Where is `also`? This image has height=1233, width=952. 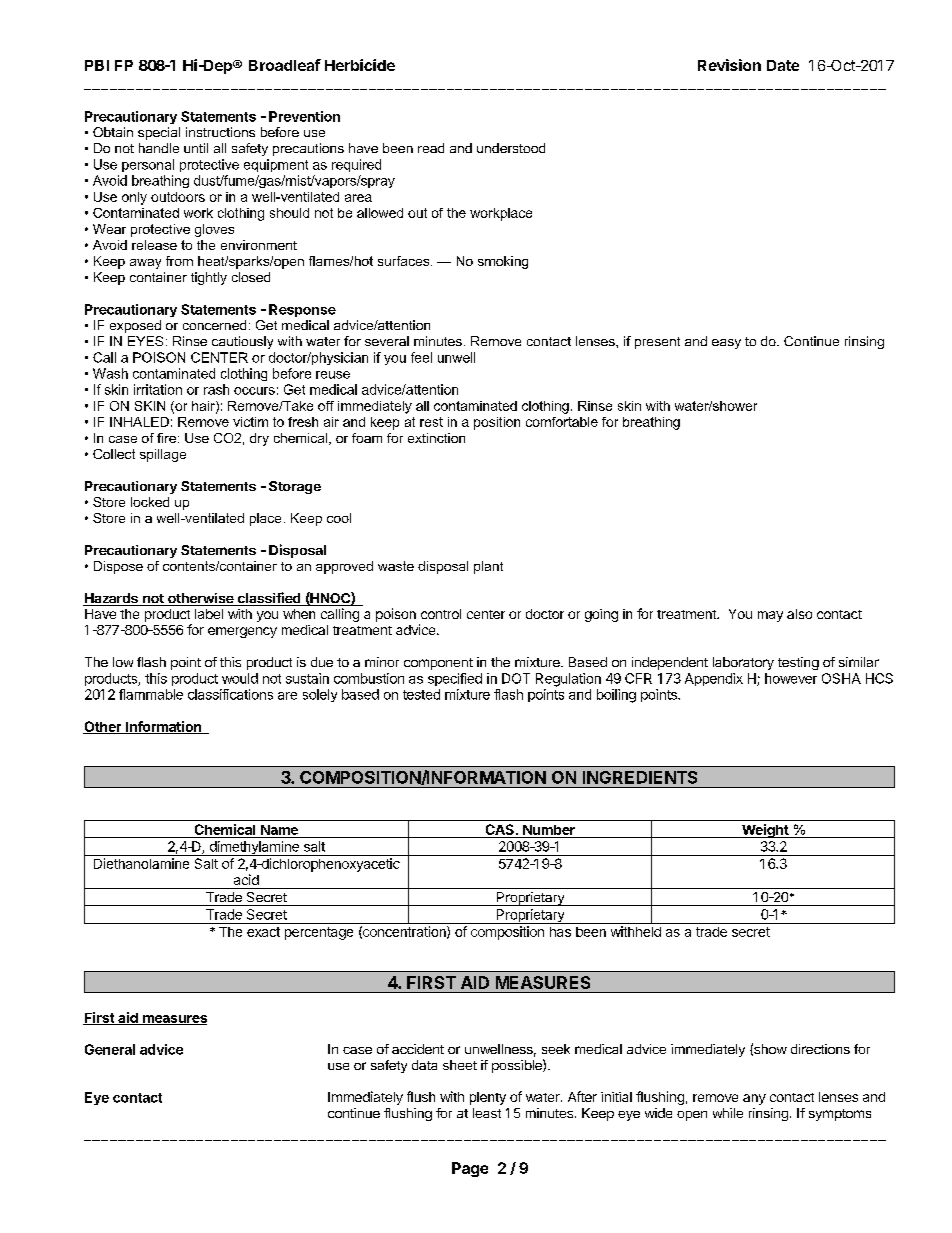
also is located at coordinates (799, 614).
